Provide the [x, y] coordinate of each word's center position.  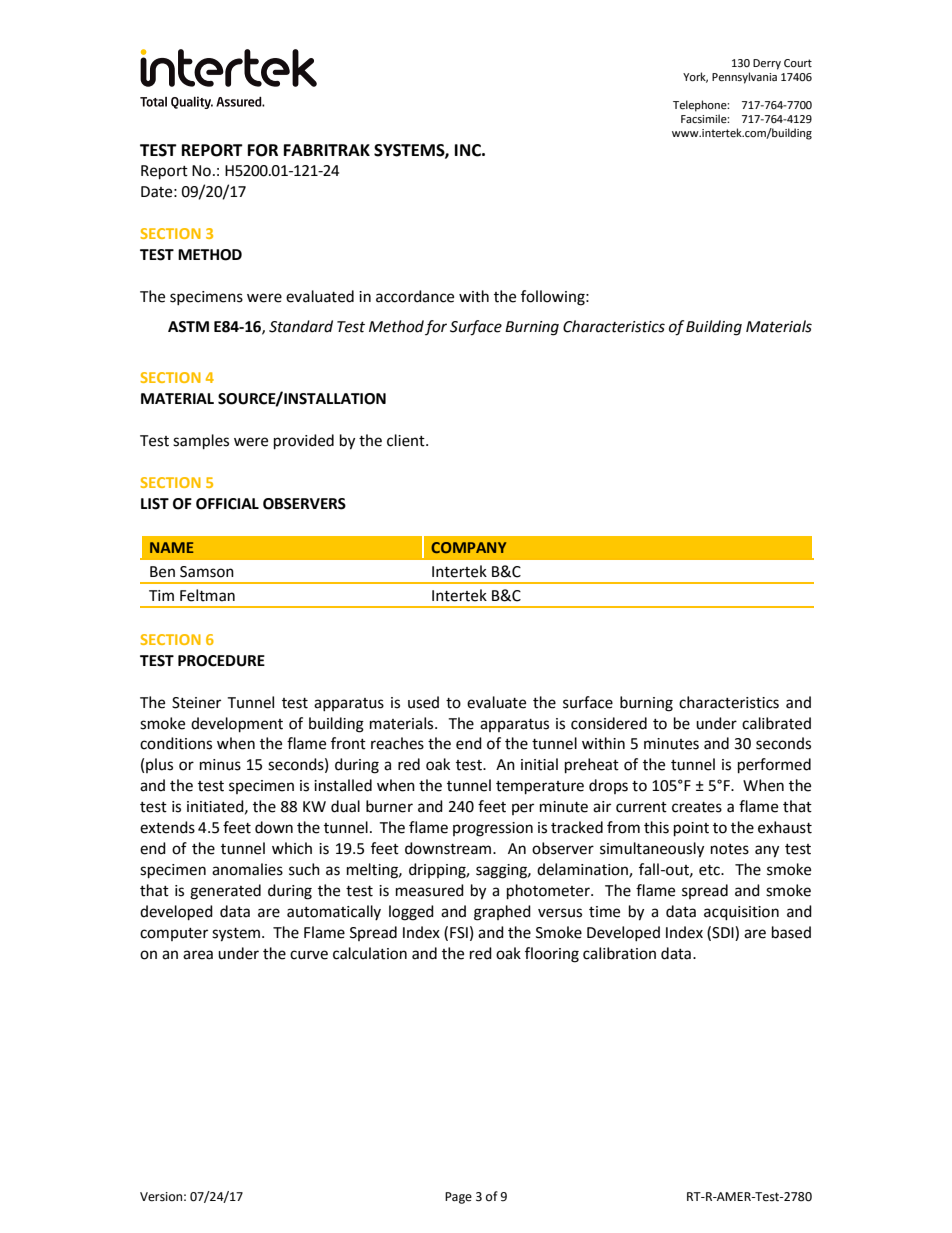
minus [220, 765]
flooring [552, 955]
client [407, 440]
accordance [415, 296]
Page [458, 1198]
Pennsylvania [744, 78]
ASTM [188, 327]
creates [697, 807]
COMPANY [468, 547]
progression [493, 829]
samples [201, 442]
